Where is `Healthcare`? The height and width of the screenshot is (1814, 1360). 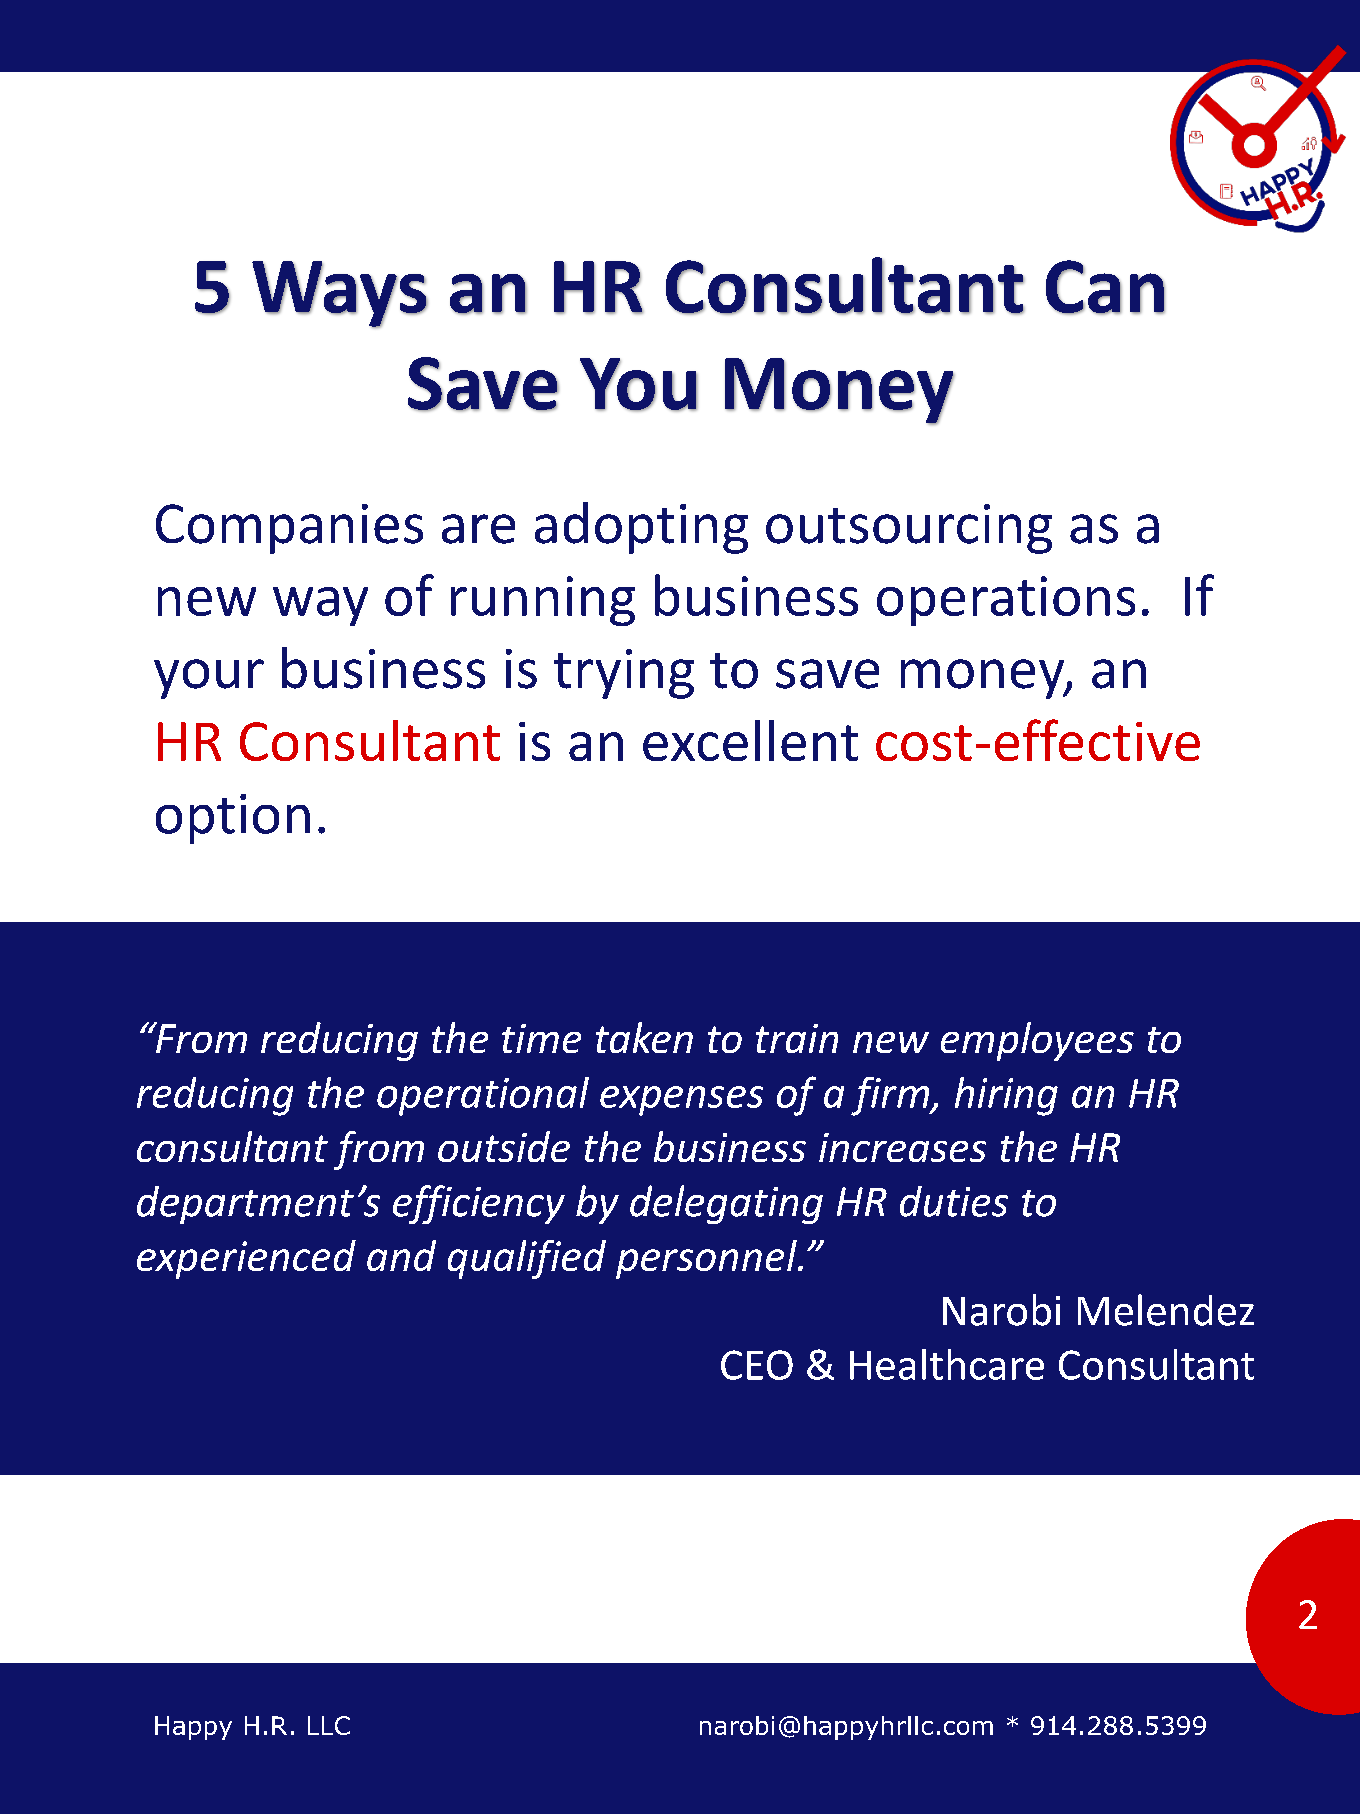 Healthcare is located at coordinates (947, 1364).
